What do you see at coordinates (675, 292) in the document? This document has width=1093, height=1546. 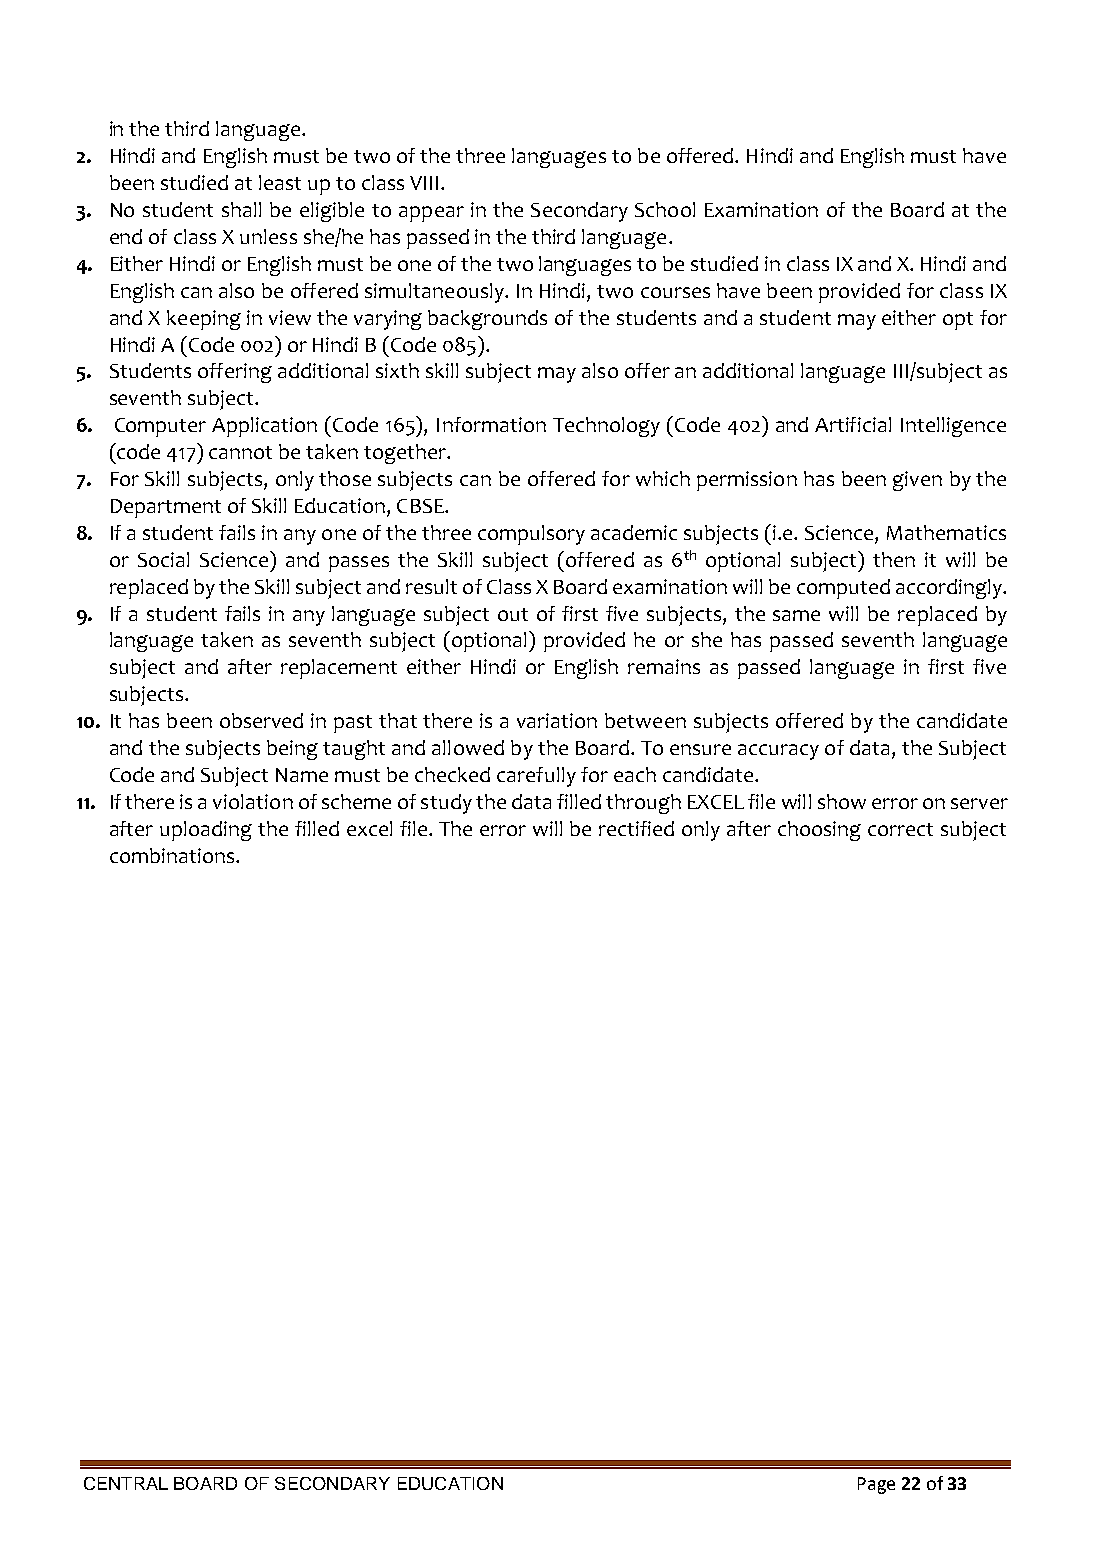 I see `courses` at bounding box center [675, 292].
